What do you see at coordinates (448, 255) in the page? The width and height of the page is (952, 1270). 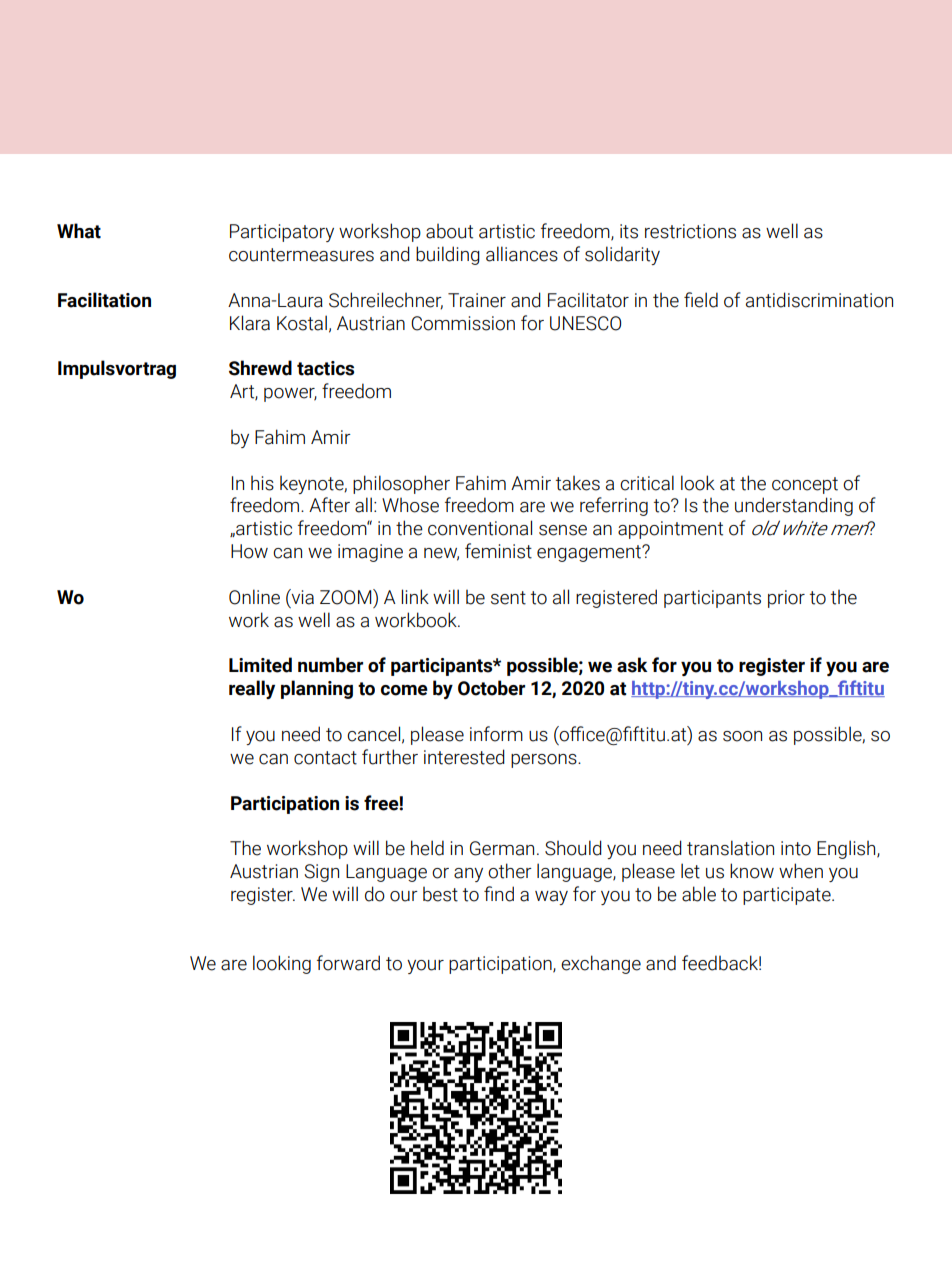 I see `building` at bounding box center [448, 255].
